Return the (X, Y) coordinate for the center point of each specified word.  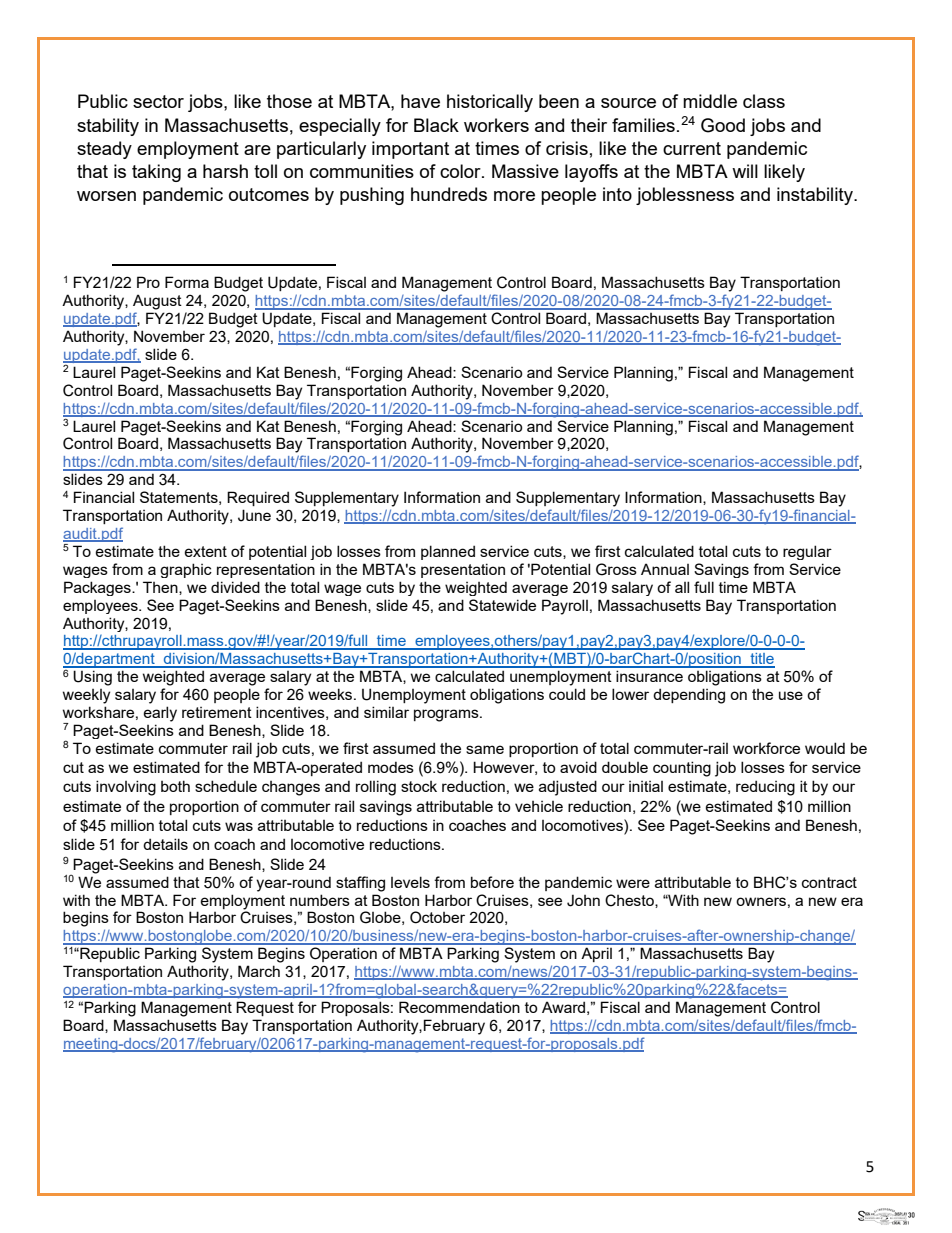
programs (447, 715)
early (160, 714)
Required (258, 498)
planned (448, 552)
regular (807, 552)
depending (689, 696)
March (259, 971)
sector (158, 101)
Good (723, 125)
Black (436, 125)
